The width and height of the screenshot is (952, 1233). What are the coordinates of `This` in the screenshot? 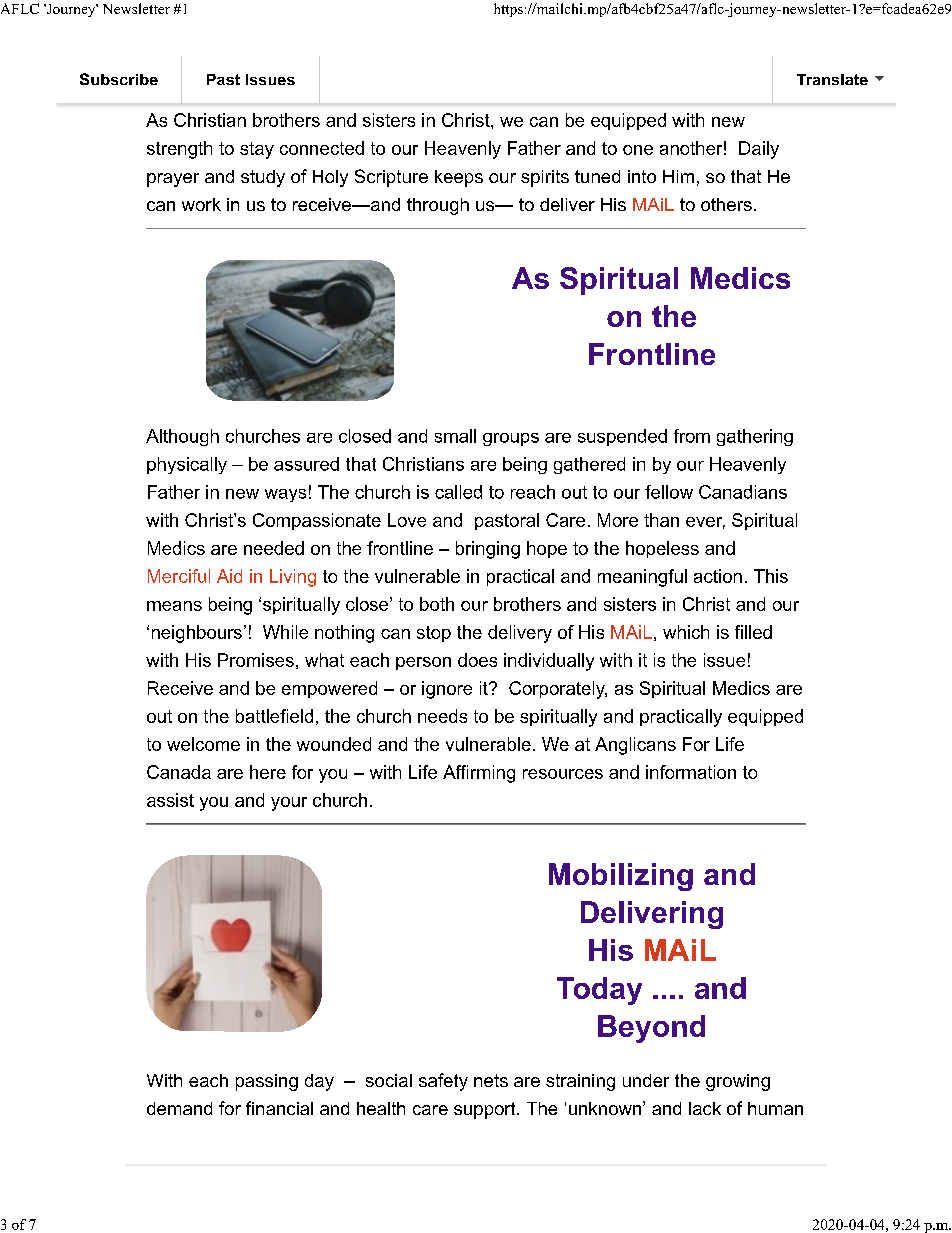 It's located at (771, 576).
